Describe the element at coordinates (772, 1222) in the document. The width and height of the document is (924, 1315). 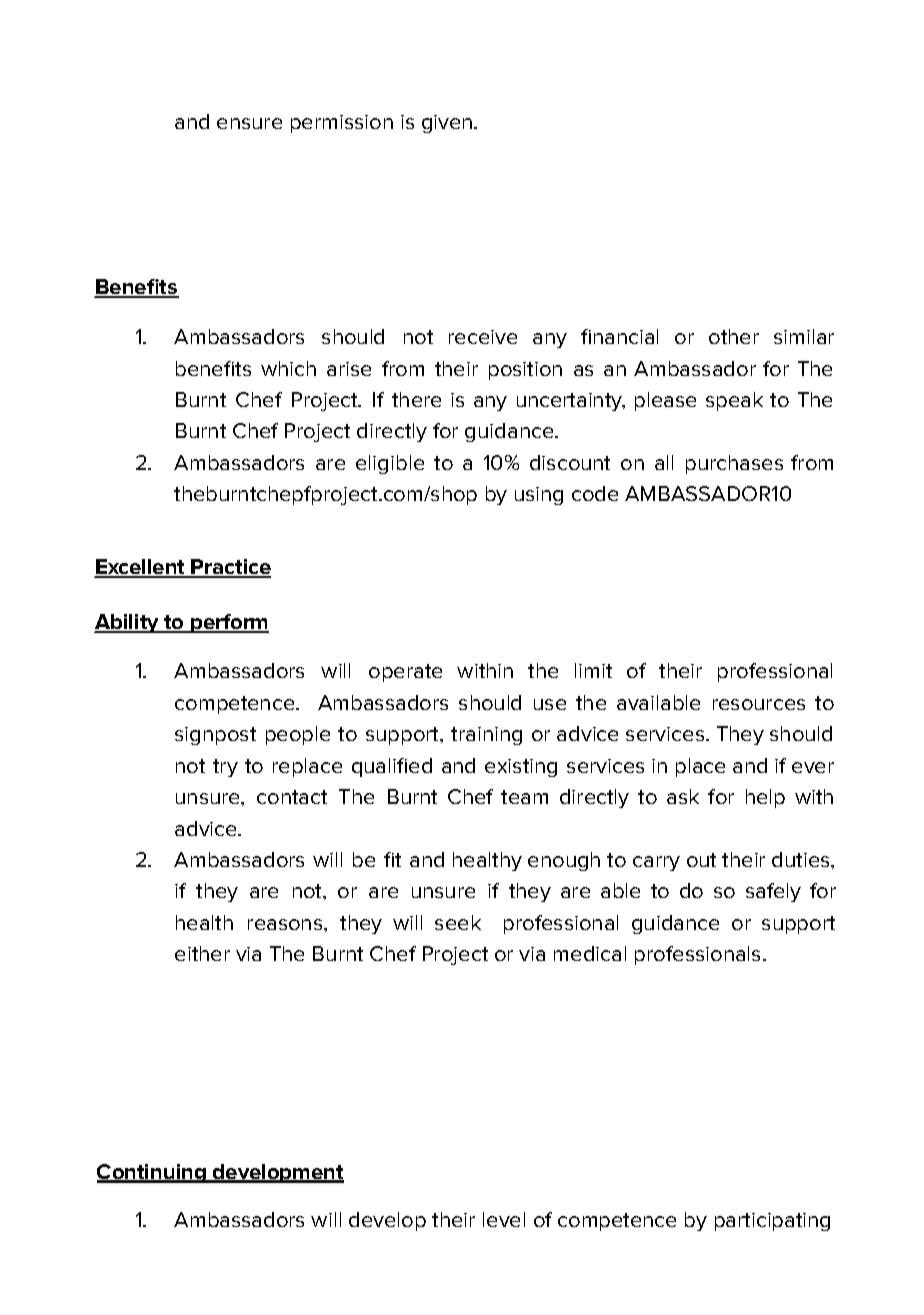
I see `participating` at that location.
